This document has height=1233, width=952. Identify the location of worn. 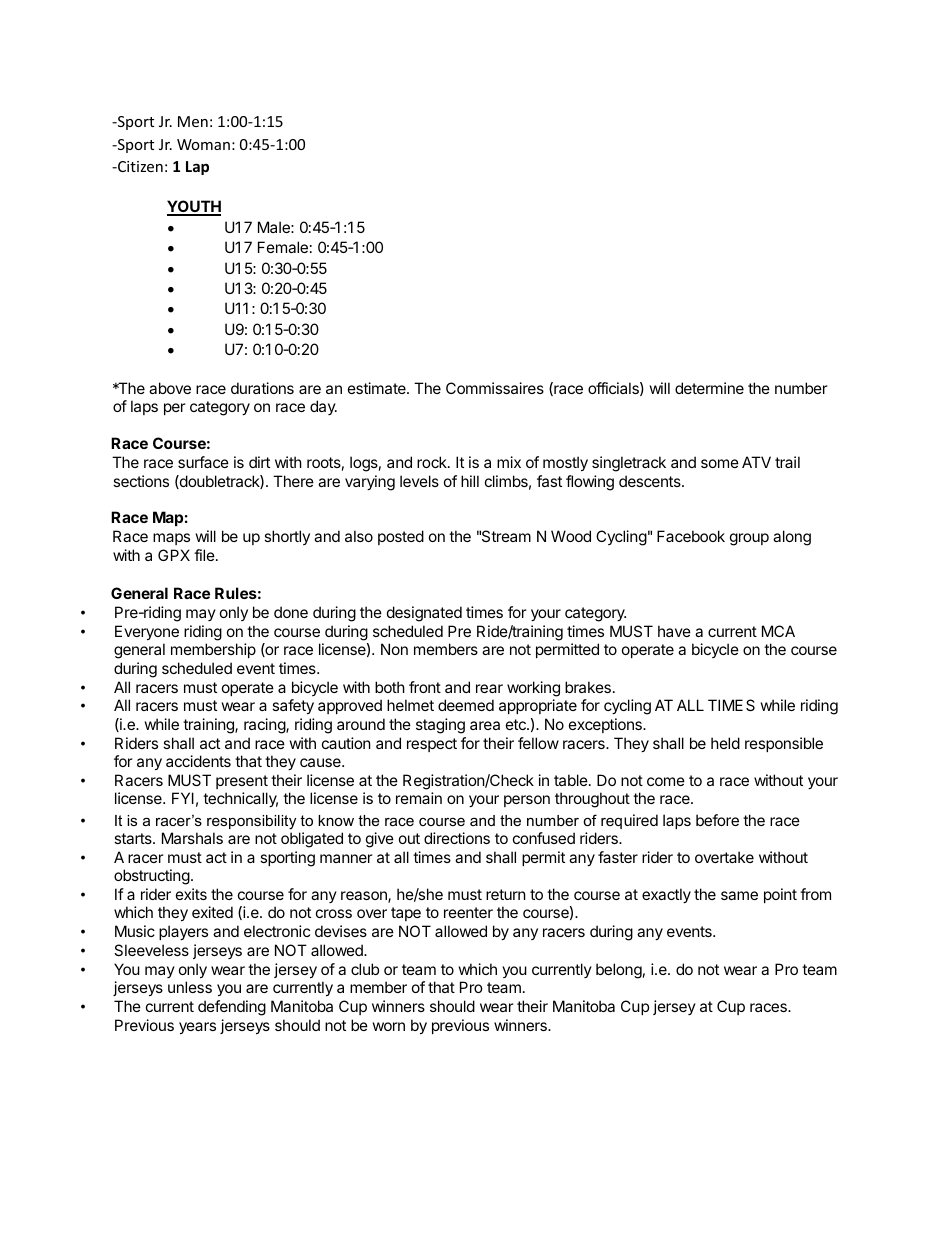
(389, 1026).
